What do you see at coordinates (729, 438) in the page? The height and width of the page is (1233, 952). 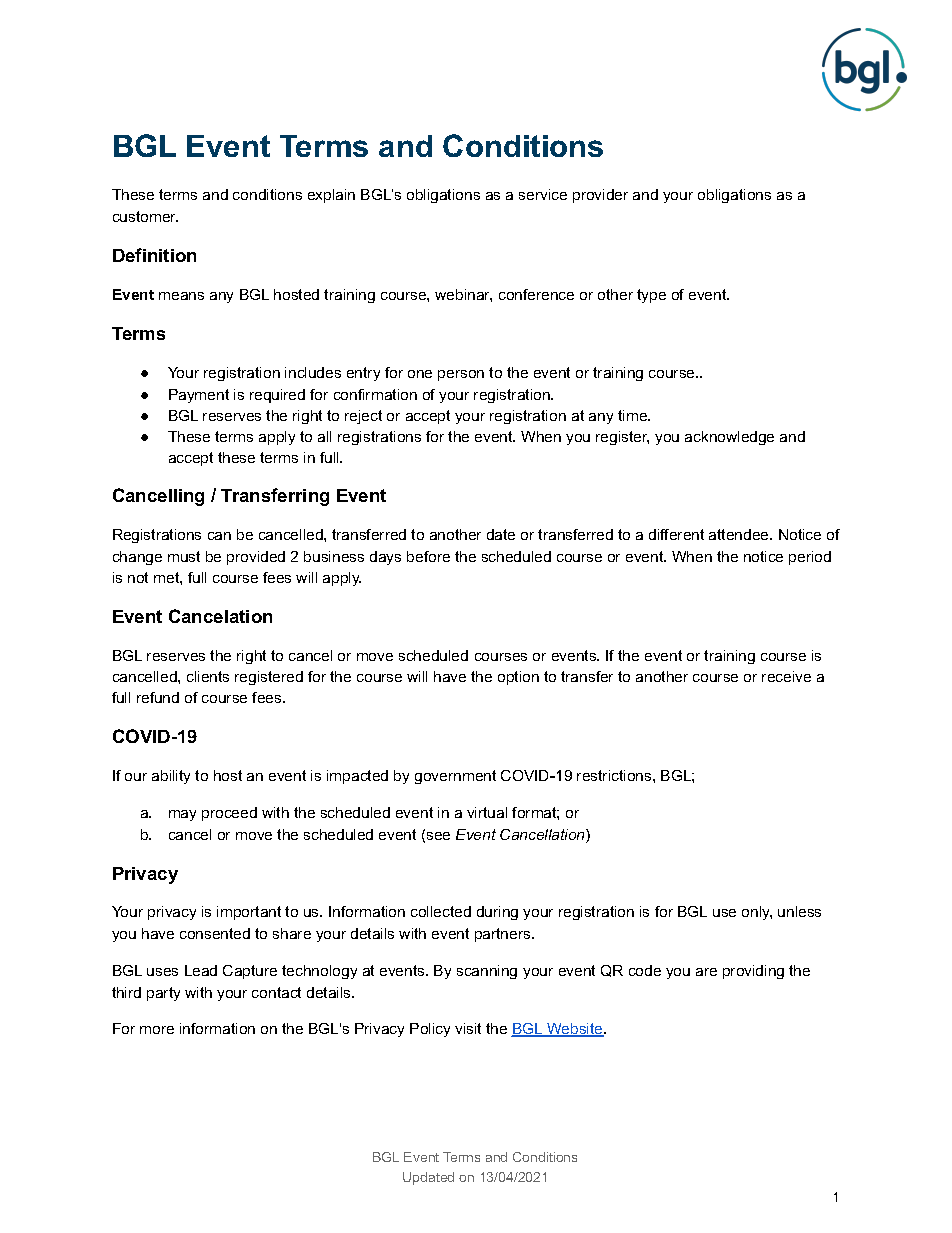 I see `acknowledge` at bounding box center [729, 438].
